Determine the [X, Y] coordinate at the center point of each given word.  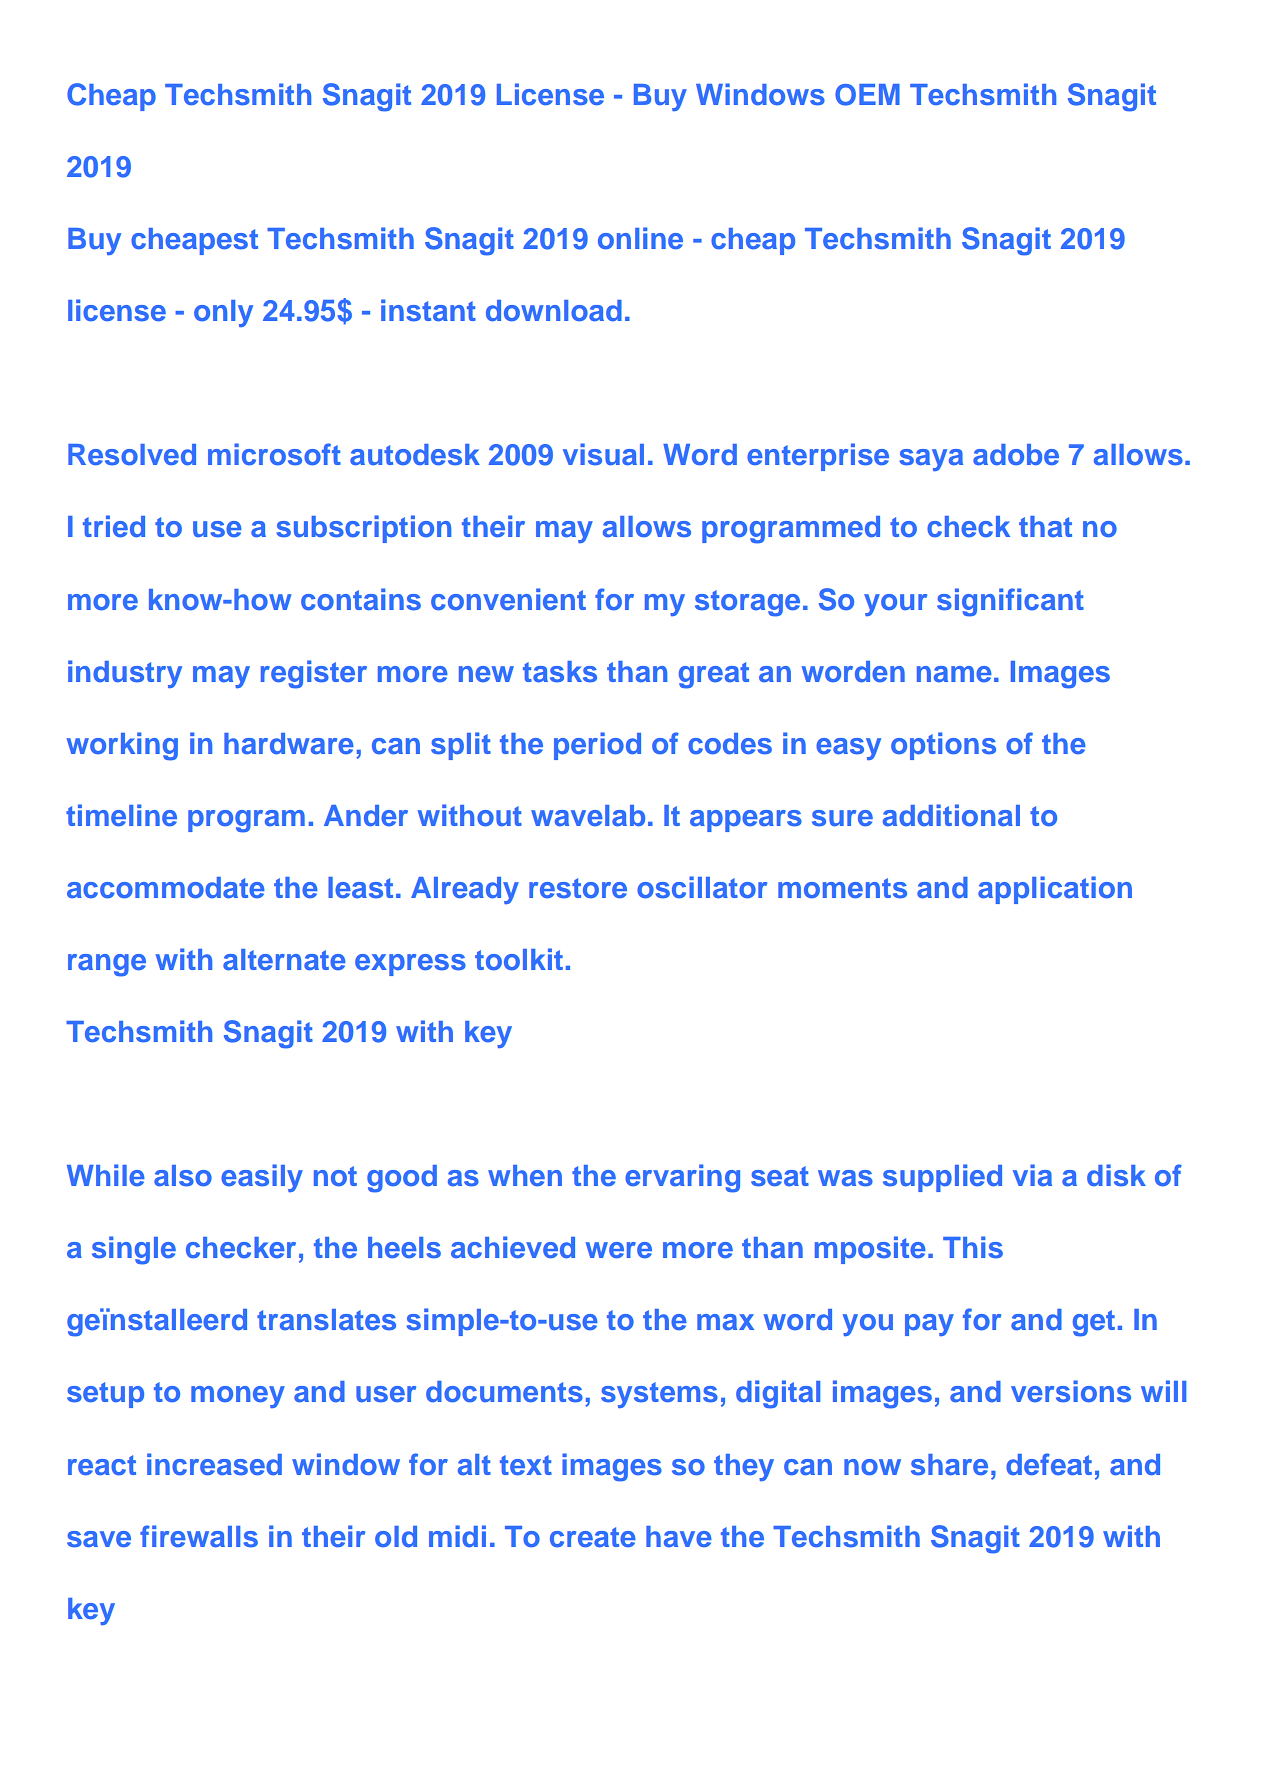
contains [361, 599]
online [640, 238]
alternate [284, 960]
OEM [867, 95]
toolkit [519, 959]
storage [747, 603]
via [1032, 1175]
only [223, 313]
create [593, 1537]
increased [214, 1464]
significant [1010, 602]
